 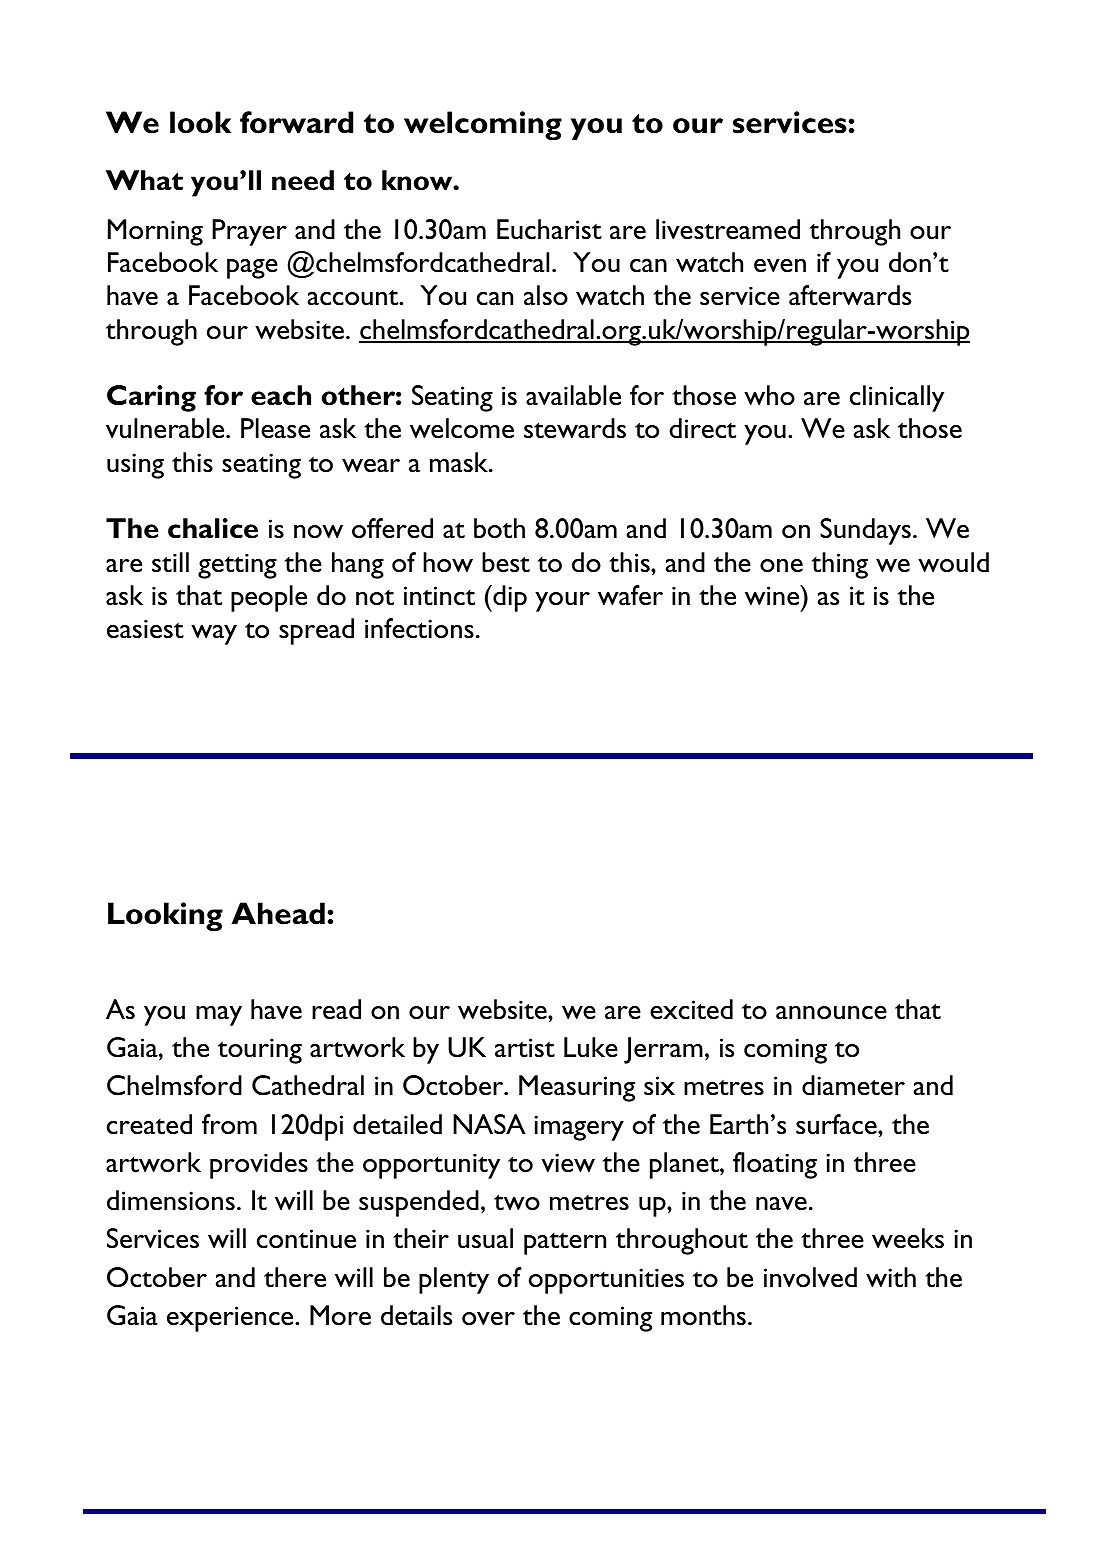 I want to click on need, so click(x=303, y=180).
